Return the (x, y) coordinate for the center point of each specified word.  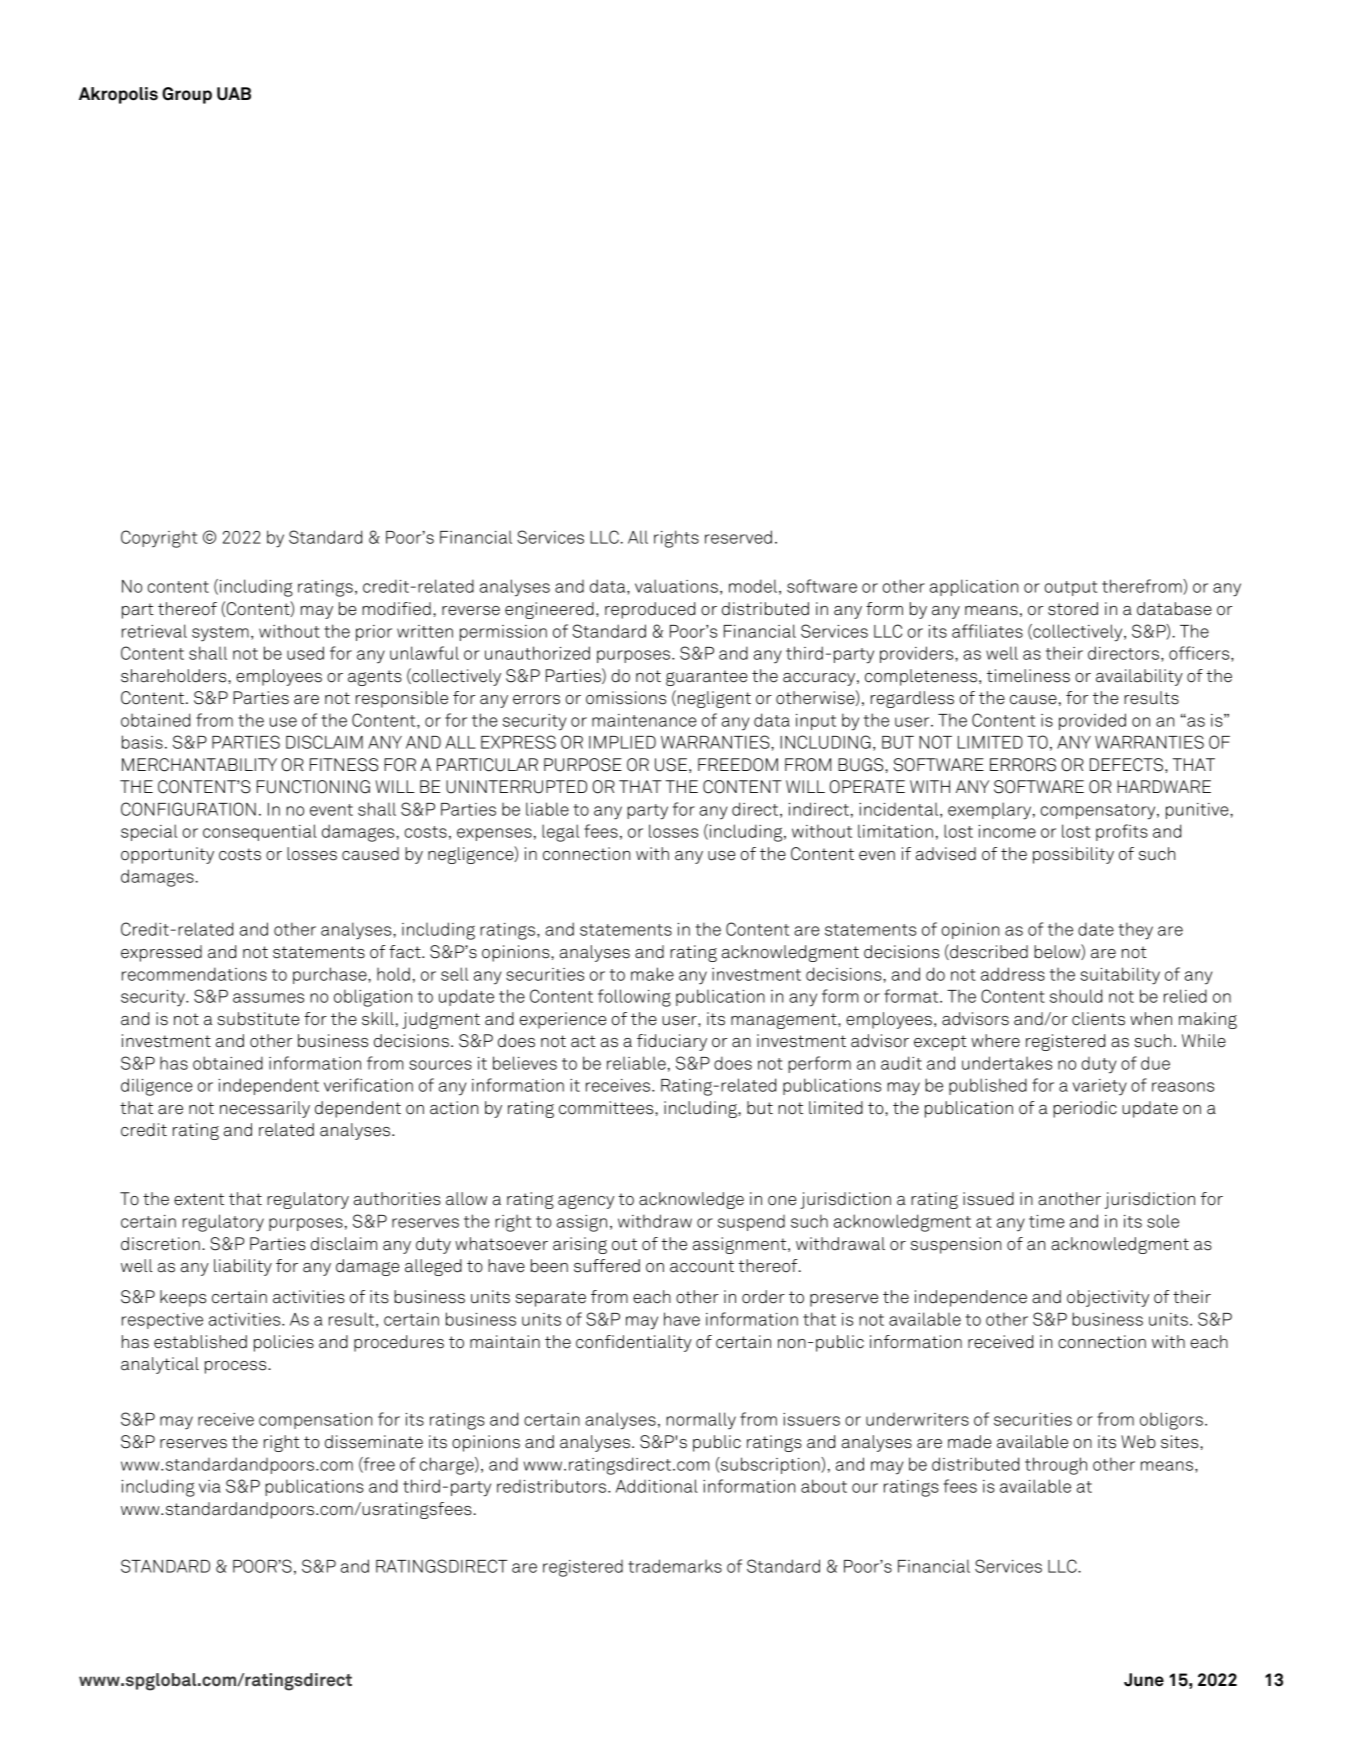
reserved (738, 537)
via (210, 1486)
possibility (1073, 855)
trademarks (675, 1566)
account (702, 1266)
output (1071, 588)
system (220, 634)
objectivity (1108, 1298)
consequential (260, 832)
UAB (234, 94)
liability (243, 1267)
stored (1073, 609)
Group (187, 95)
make (652, 974)
